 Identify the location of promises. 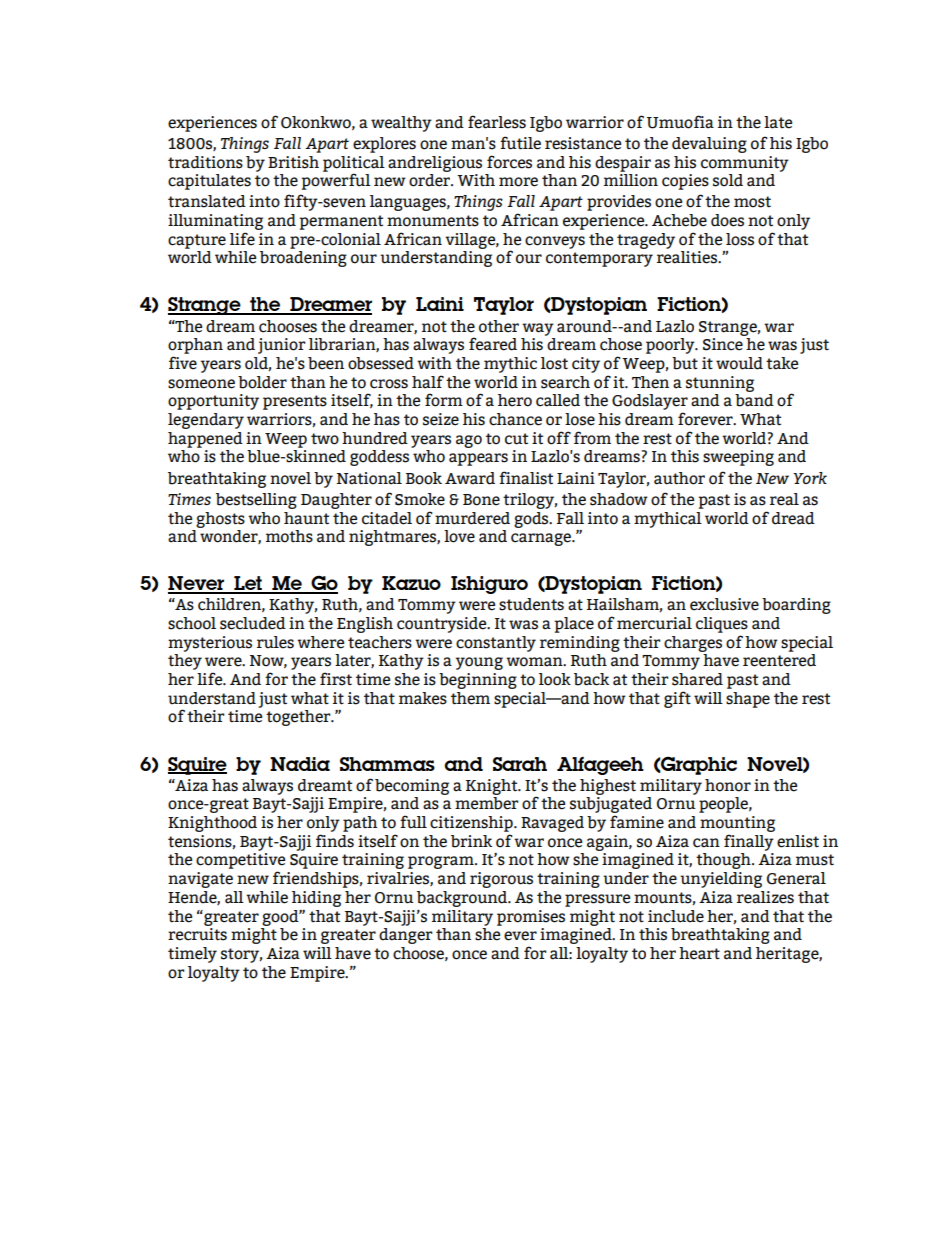
(531, 918).
